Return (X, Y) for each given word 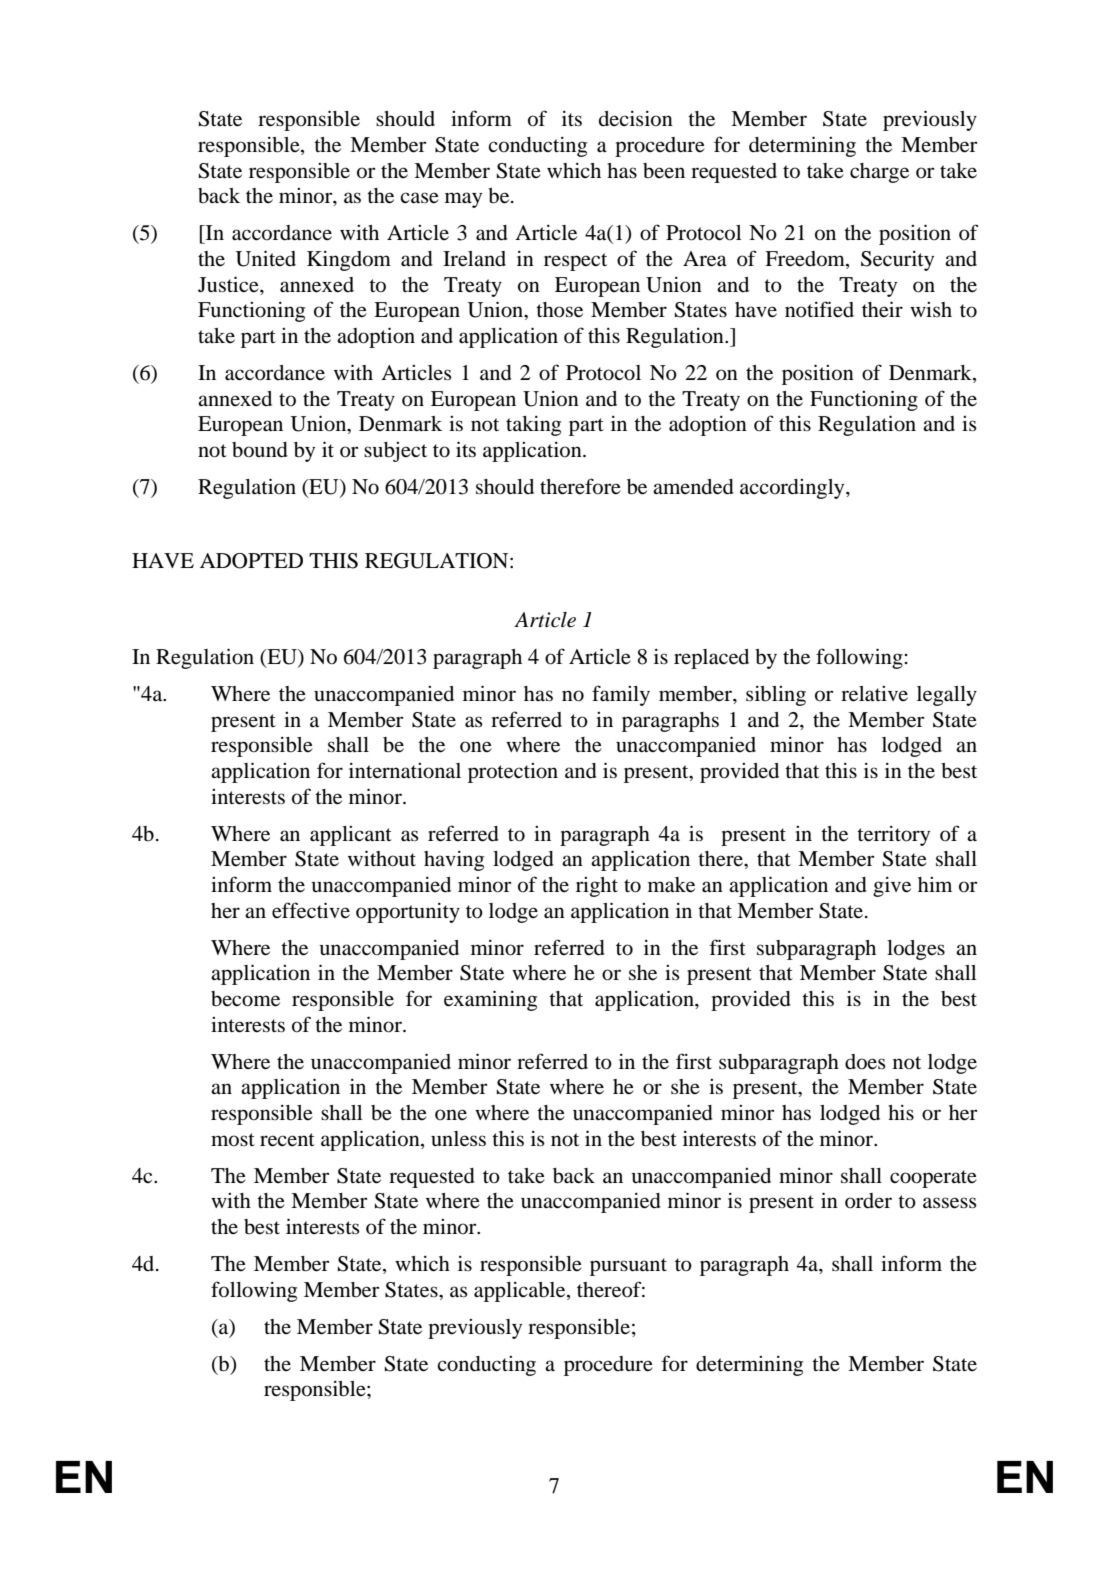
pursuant (628, 1267)
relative (874, 694)
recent (287, 1140)
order (868, 1201)
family (621, 695)
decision (636, 119)
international (405, 771)
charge (879, 173)
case (419, 198)
